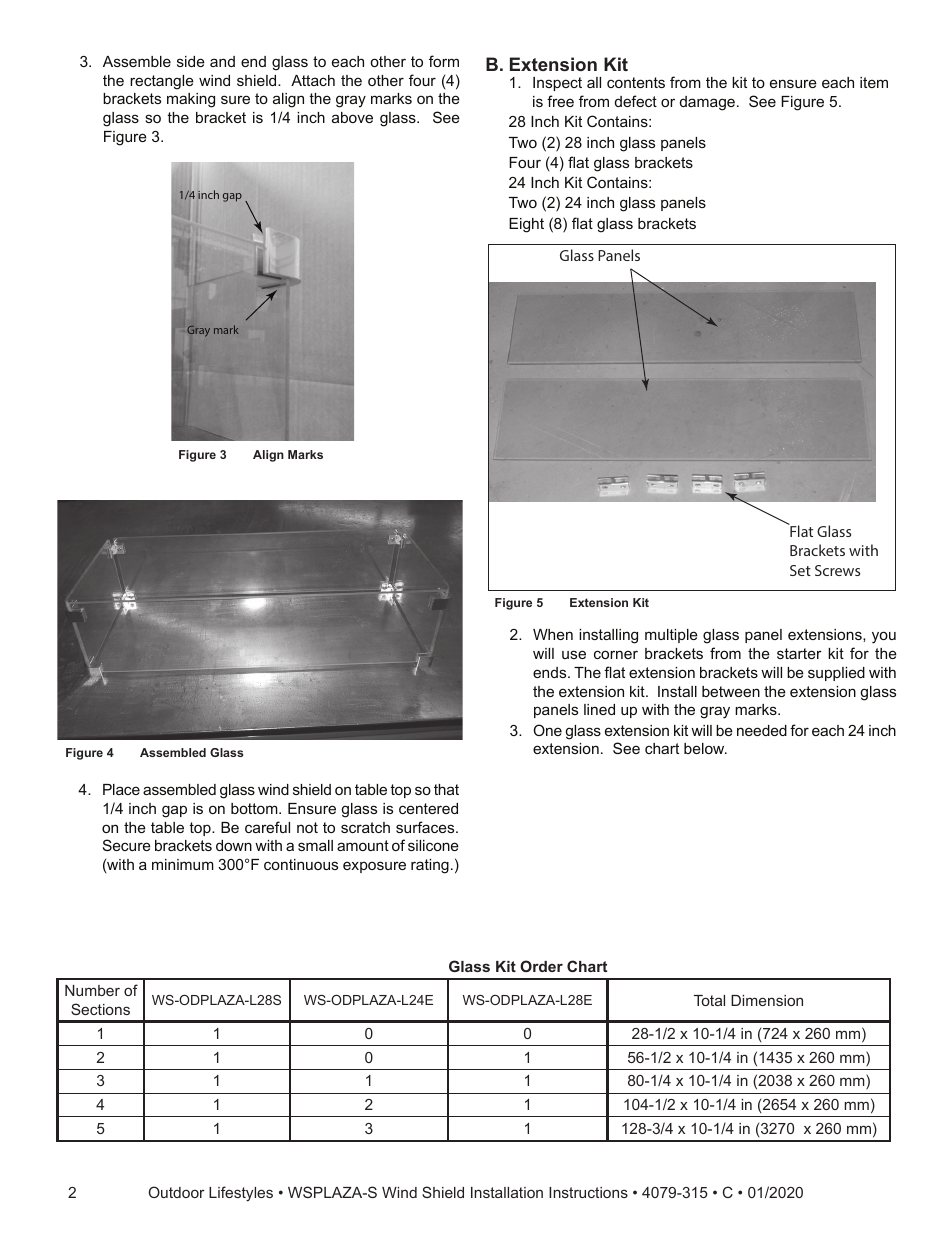 The image size is (952, 1235). What do you see at coordinates (799, 653) in the screenshot?
I see `starter` at bounding box center [799, 653].
